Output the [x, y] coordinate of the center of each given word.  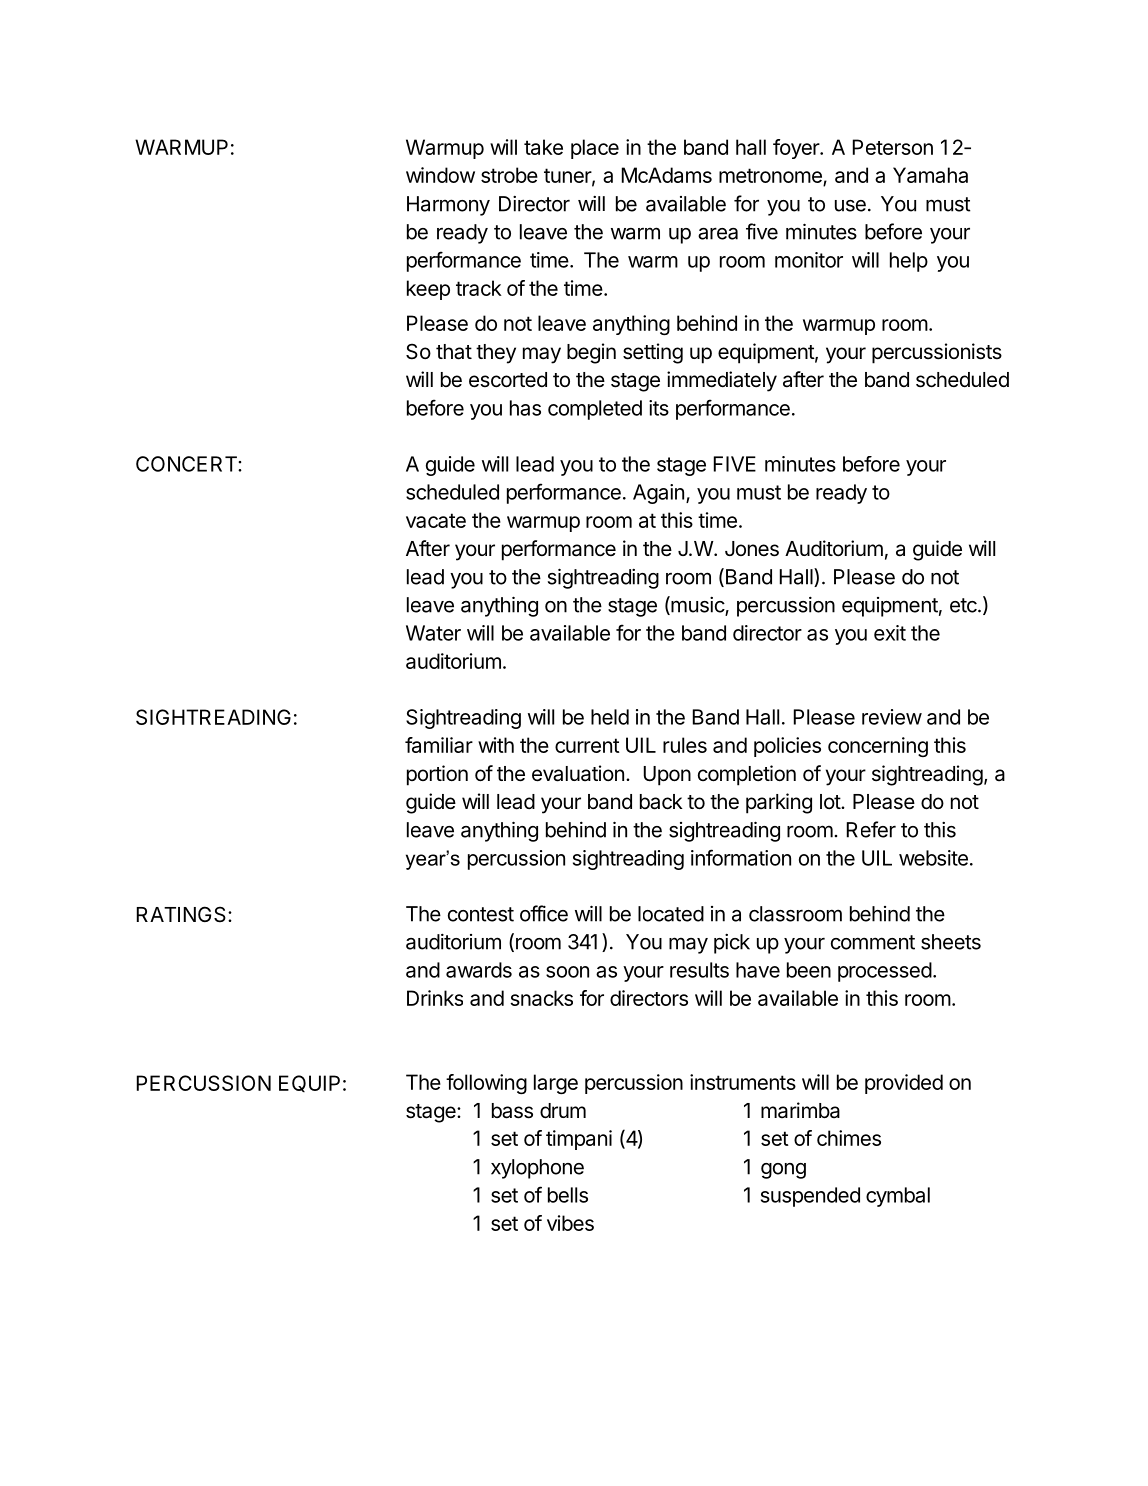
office [544, 913]
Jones [752, 549]
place [595, 149]
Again [658, 494]
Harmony [448, 206]
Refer [871, 829]
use [850, 206]
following [486, 1084]
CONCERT [187, 464]
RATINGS [181, 914]
